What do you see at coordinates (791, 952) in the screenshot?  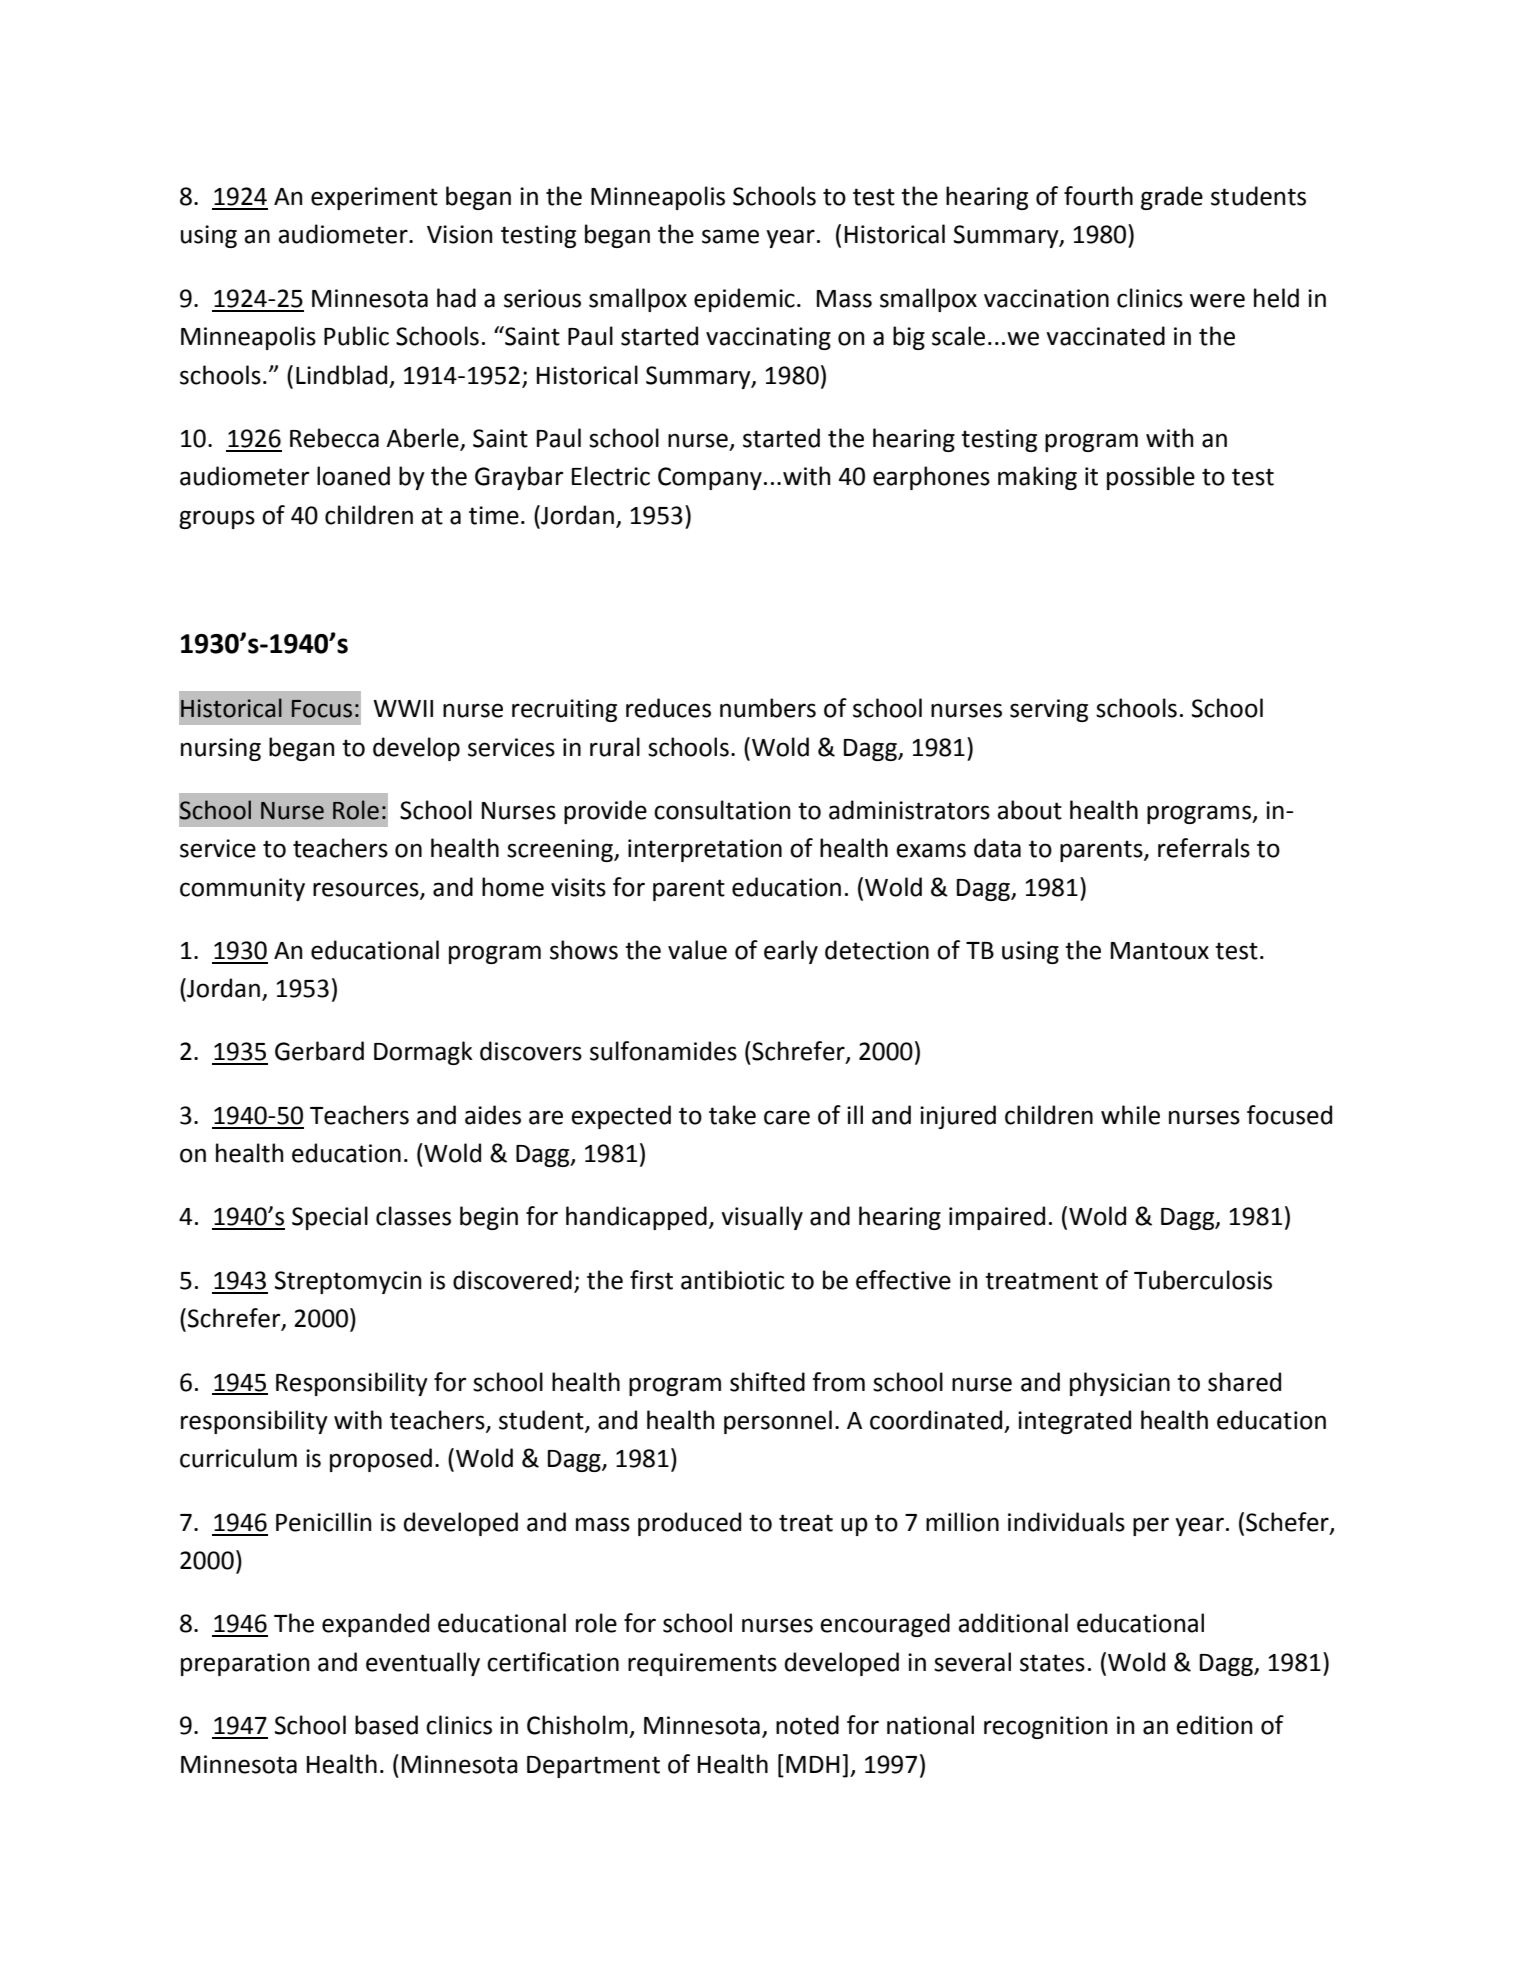 I see `early` at bounding box center [791, 952].
